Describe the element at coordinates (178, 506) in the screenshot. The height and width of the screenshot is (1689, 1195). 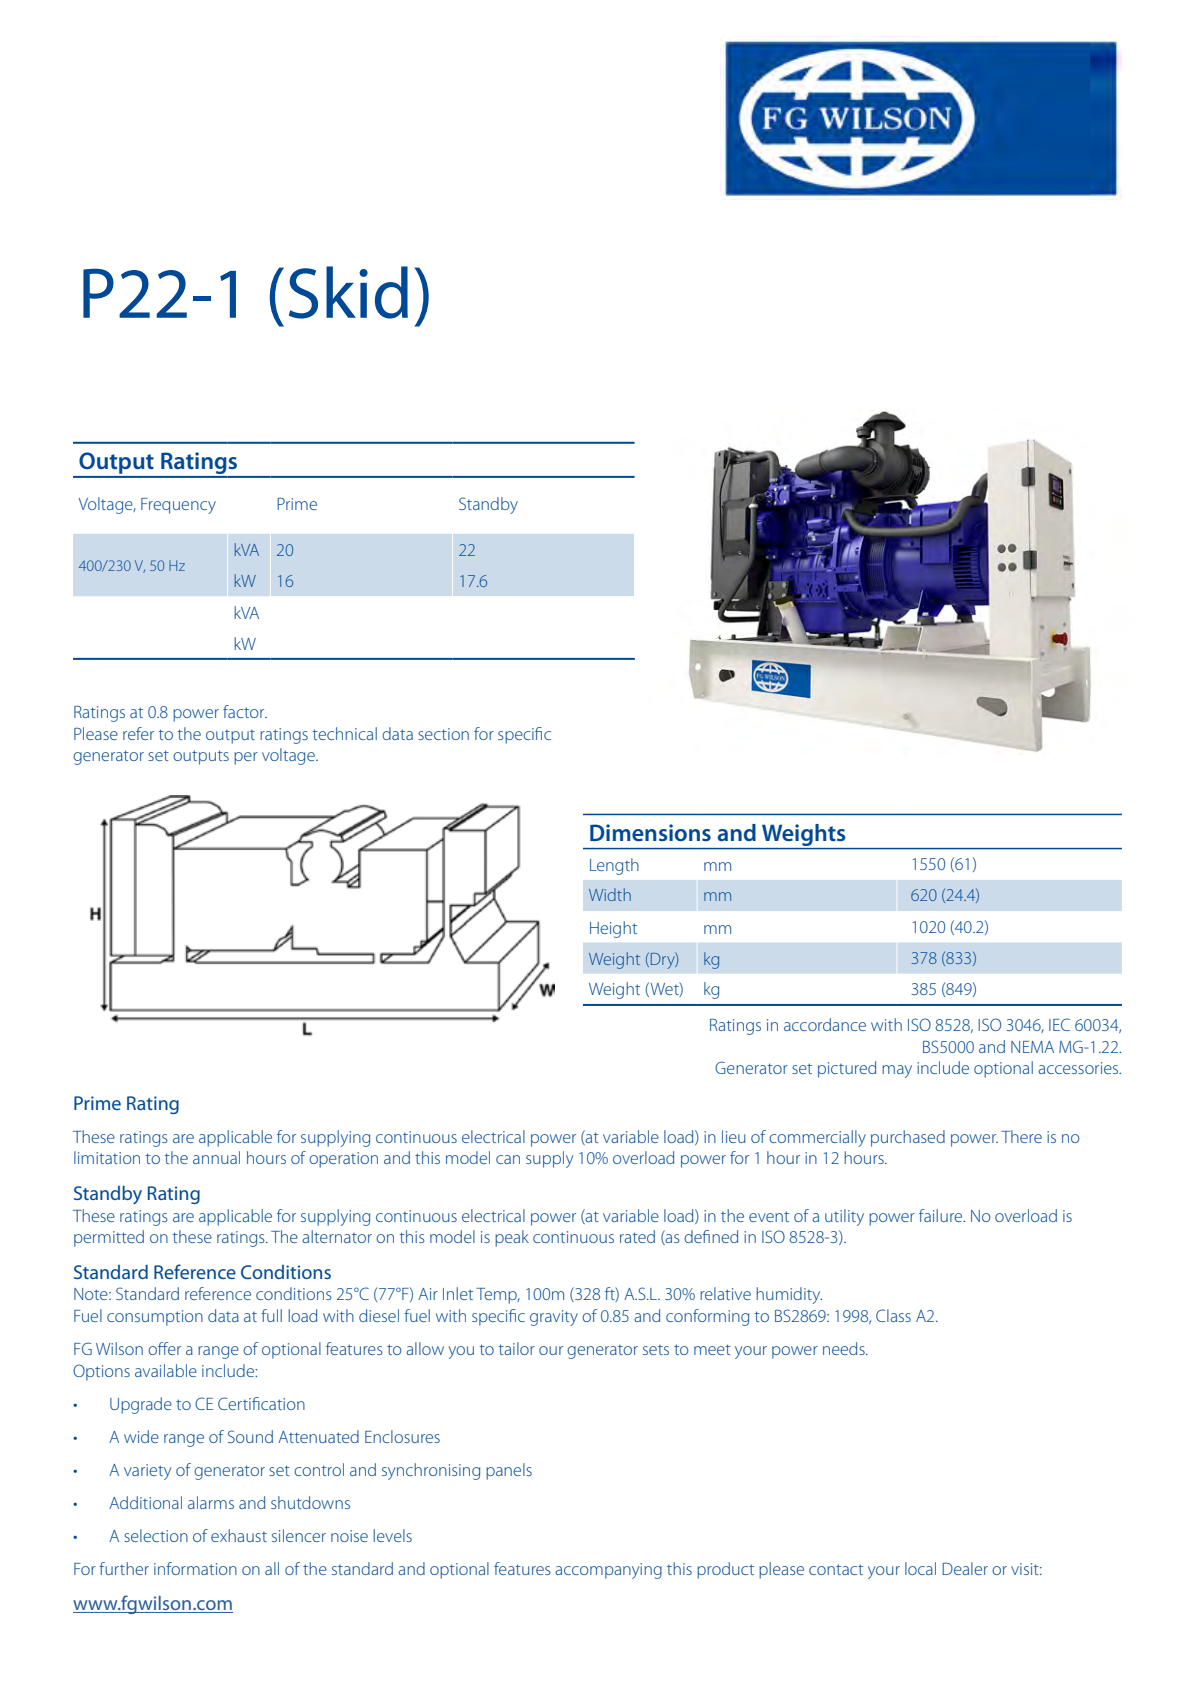
I see `Frequency` at that location.
